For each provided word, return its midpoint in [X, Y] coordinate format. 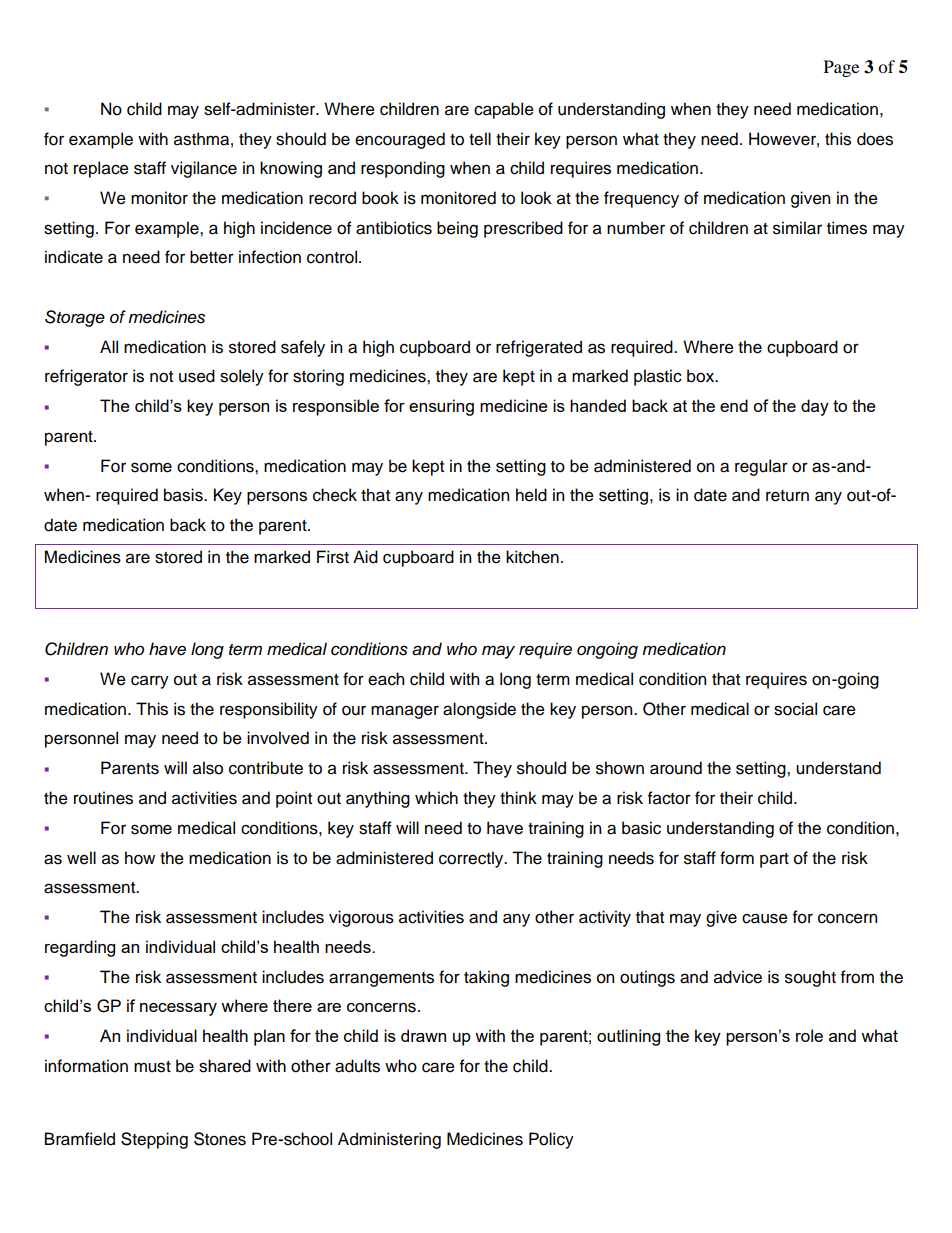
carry [150, 682]
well [81, 858]
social [795, 709]
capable [504, 110]
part [774, 860]
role [809, 1035]
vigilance [204, 169]
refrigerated [539, 348]
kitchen [532, 557]
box [702, 376]
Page [841, 68]
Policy [551, 1140]
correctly [472, 859]
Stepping [154, 1140]
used [197, 376]
